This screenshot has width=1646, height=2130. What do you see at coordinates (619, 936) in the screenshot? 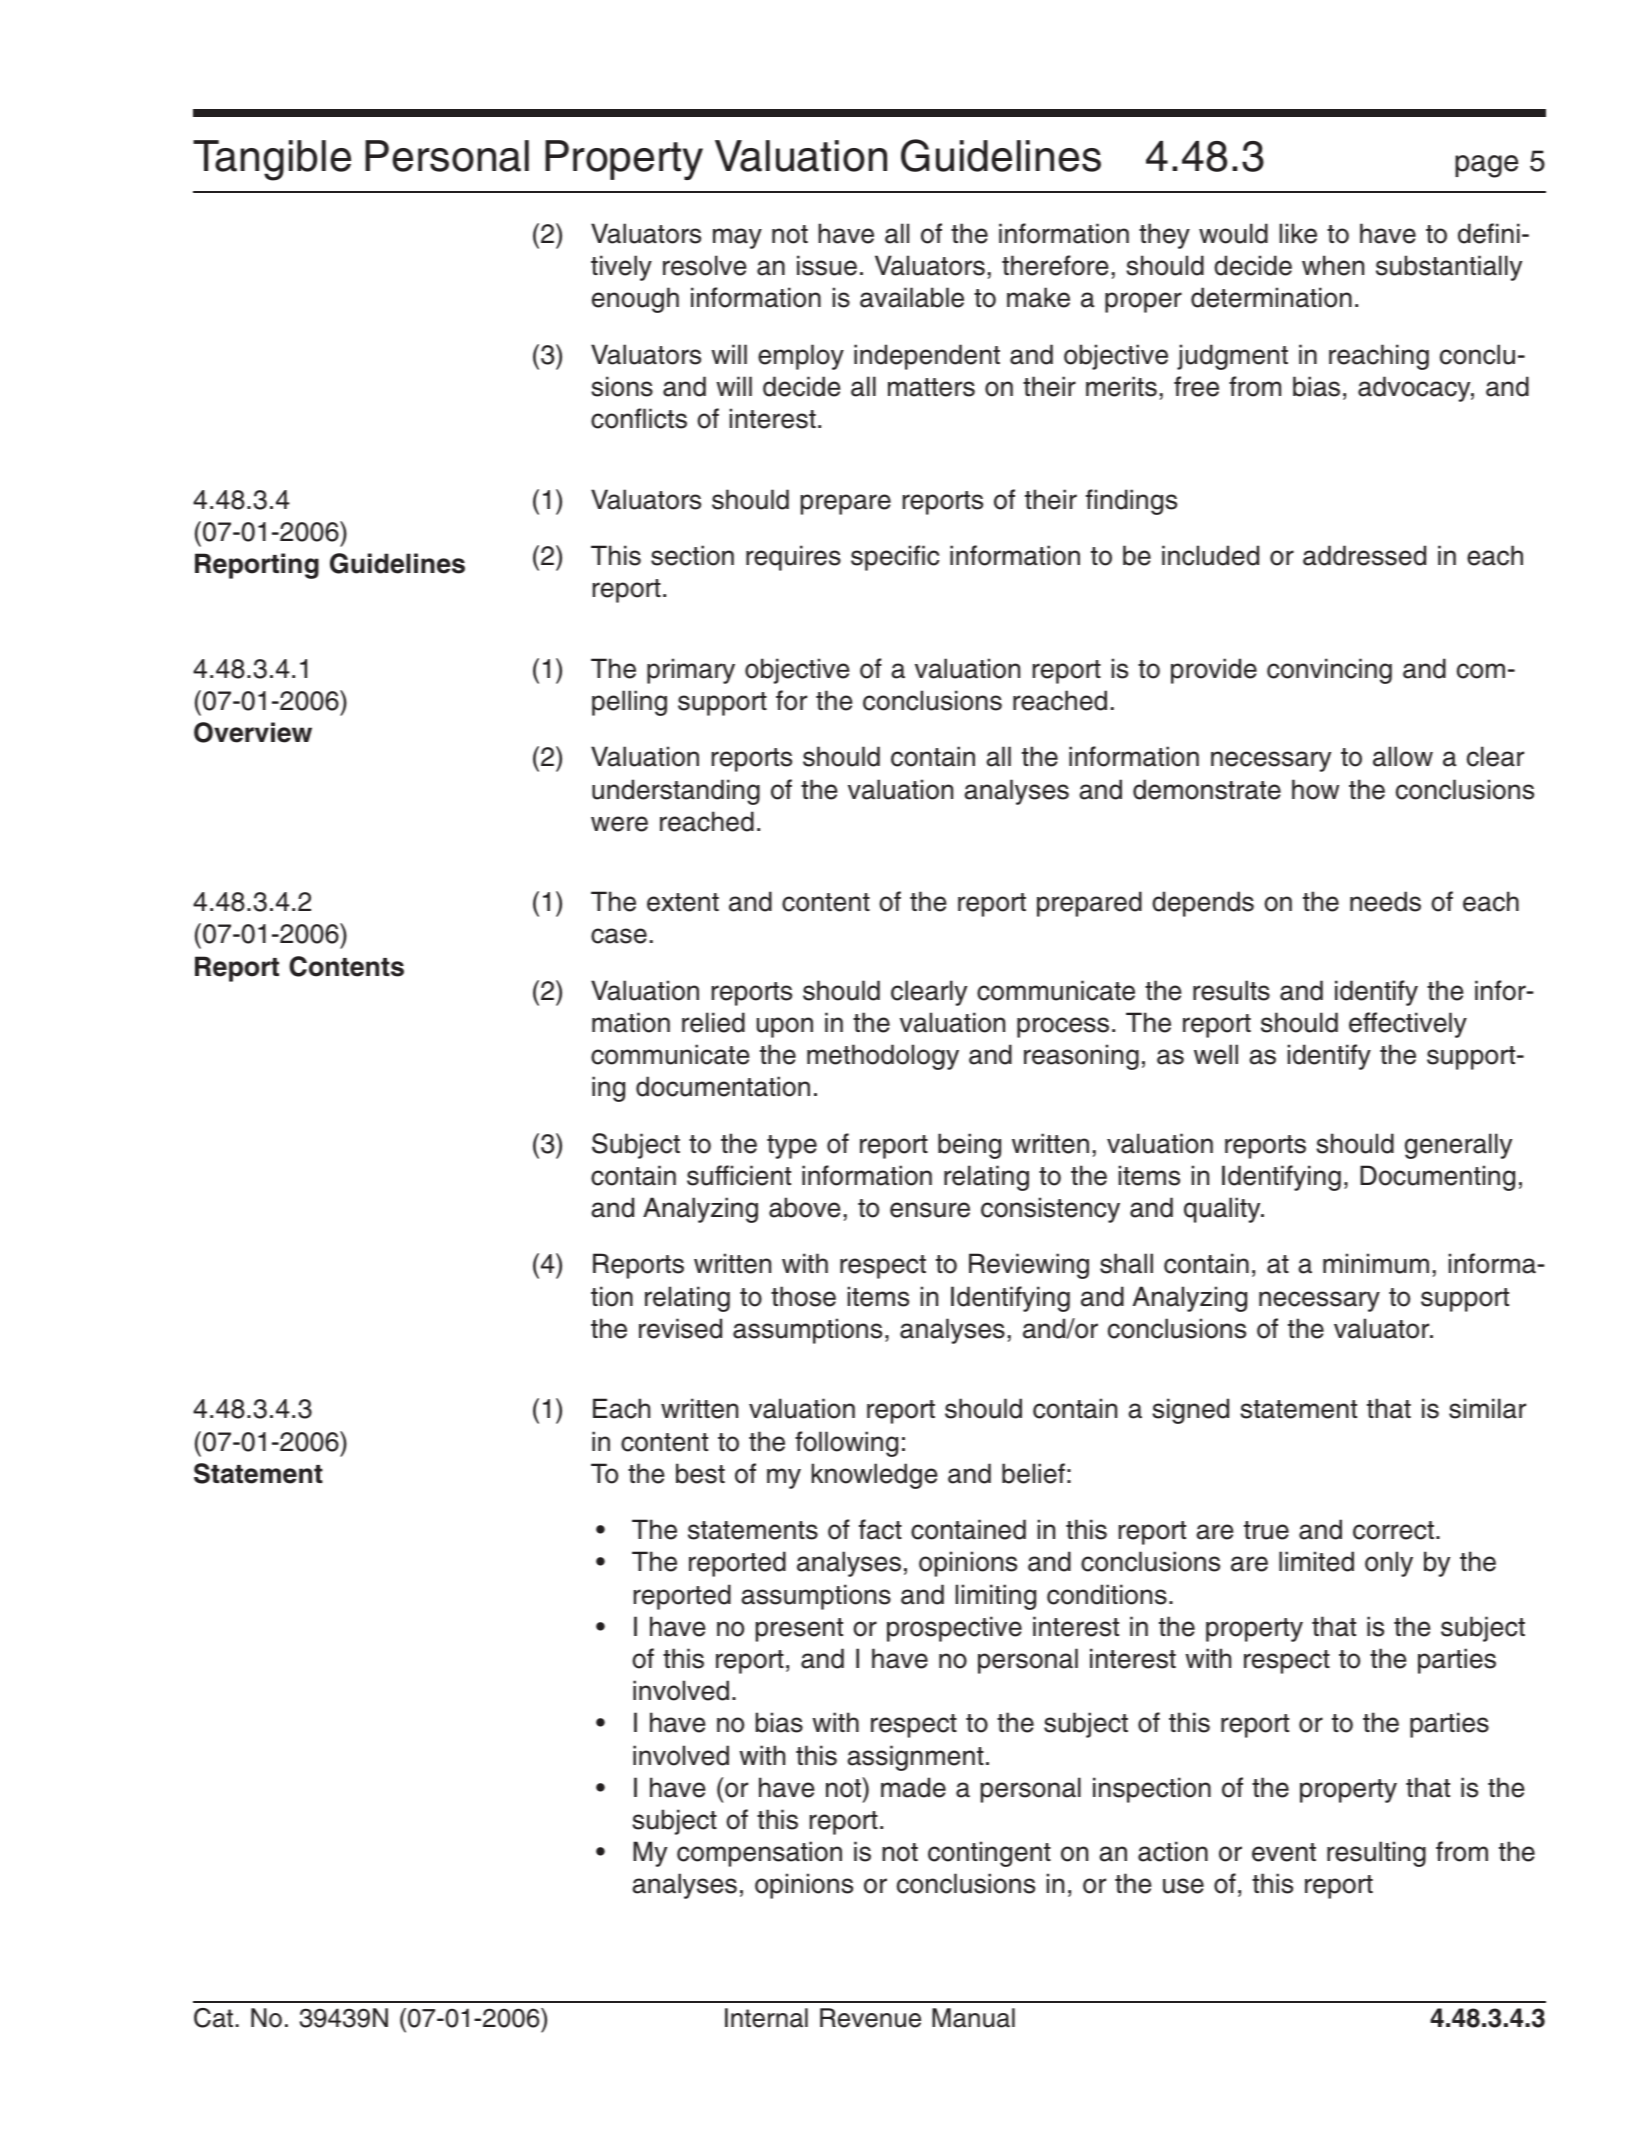
I see `case` at bounding box center [619, 936].
